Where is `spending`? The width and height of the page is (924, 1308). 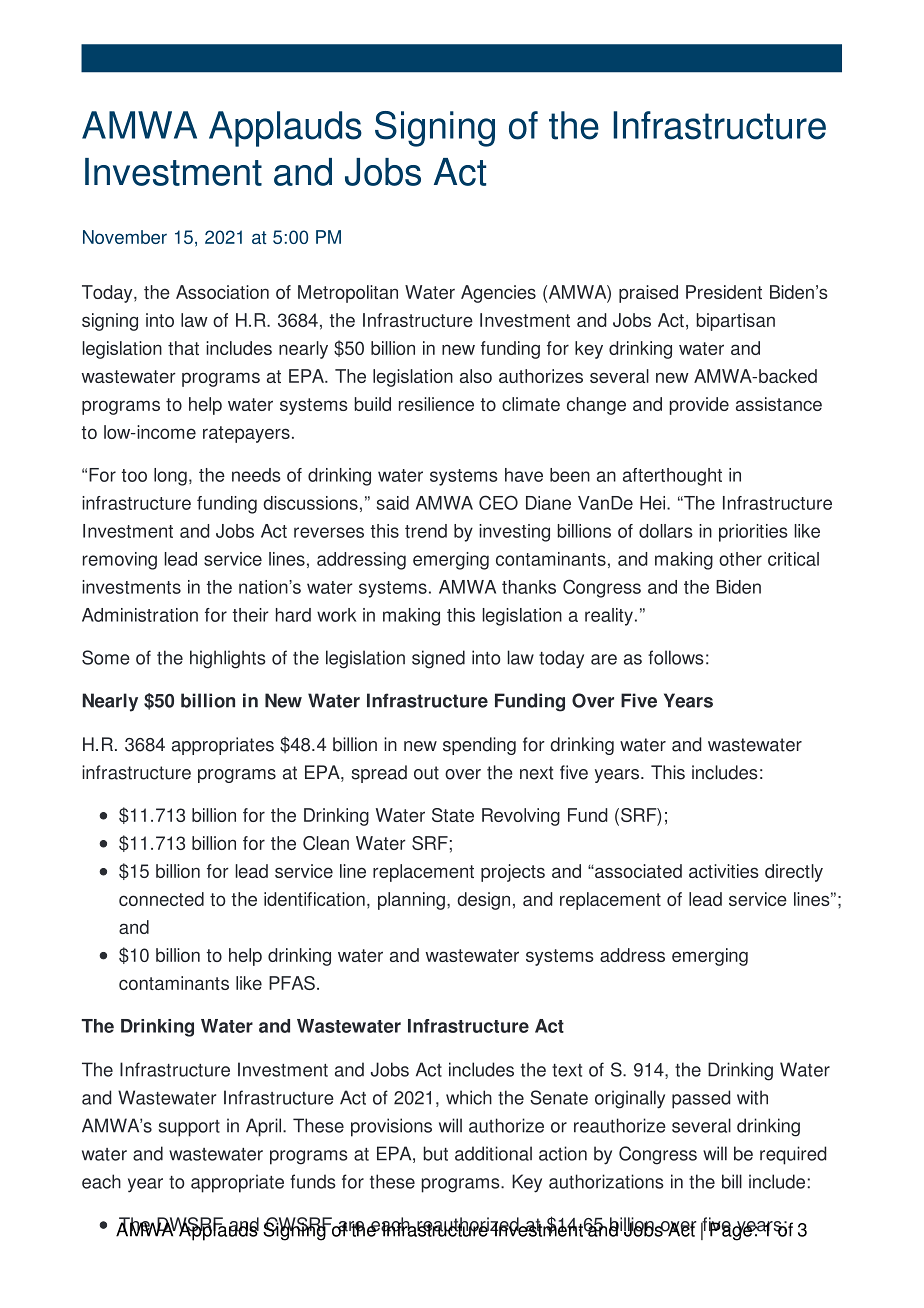 spending is located at coordinates (479, 746).
